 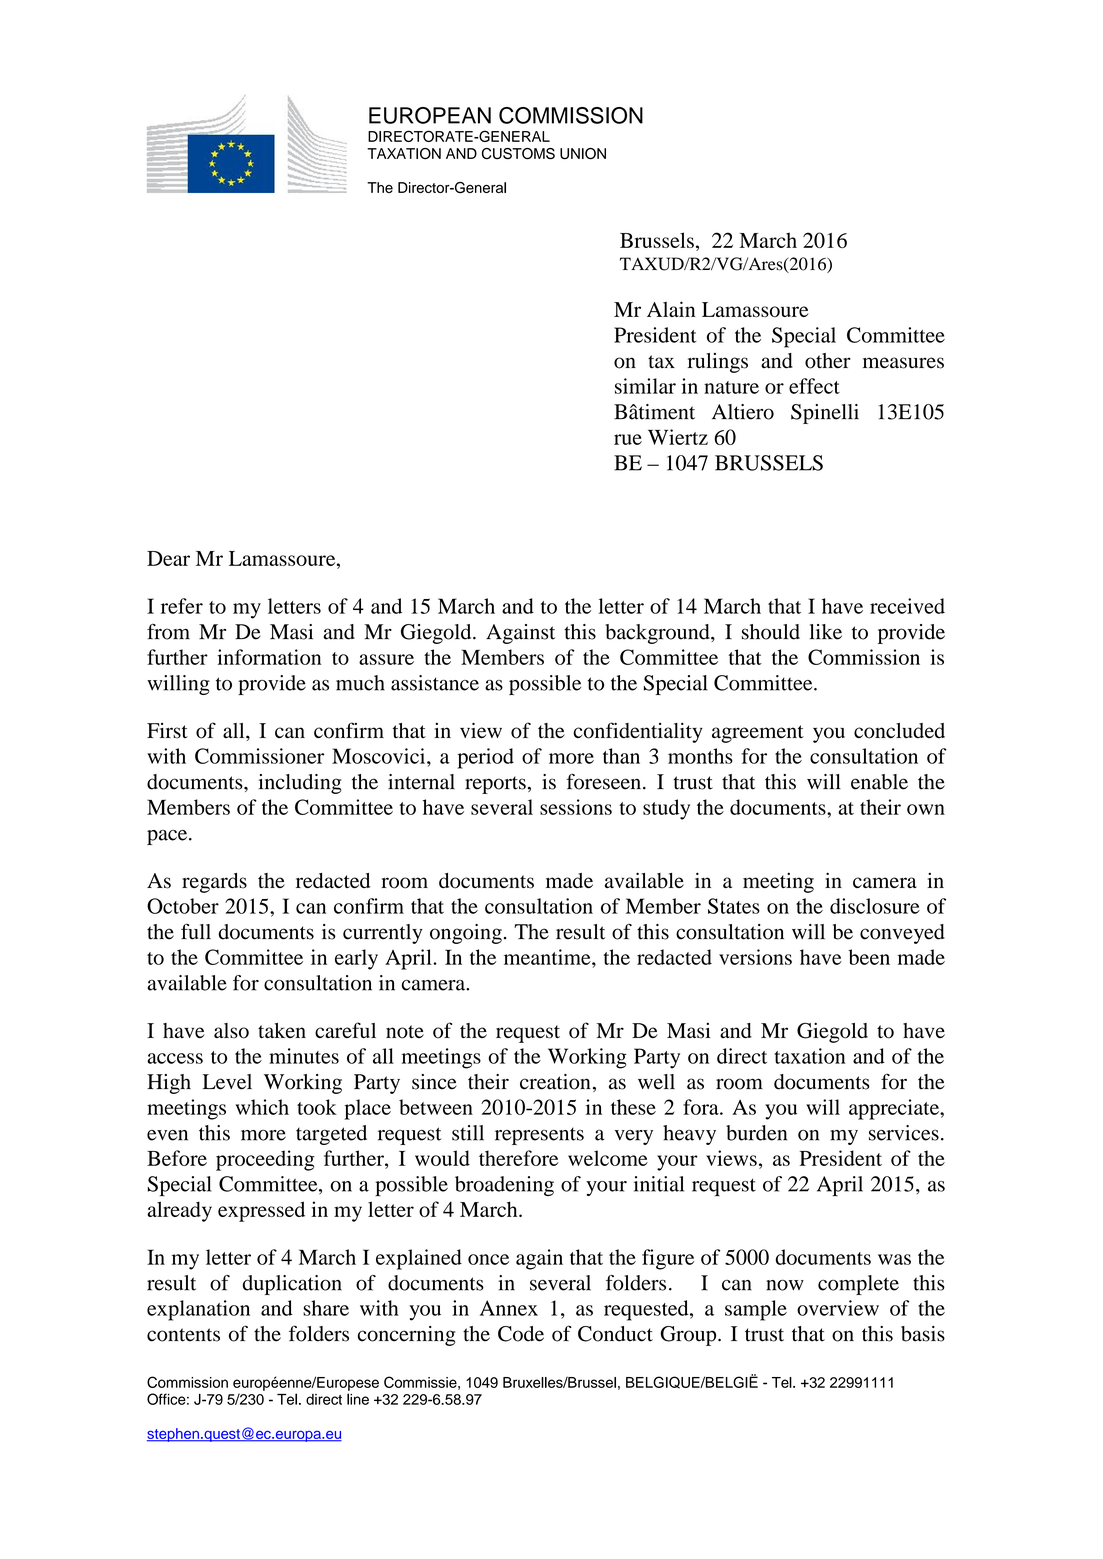 I want to click on other, so click(x=828, y=361).
